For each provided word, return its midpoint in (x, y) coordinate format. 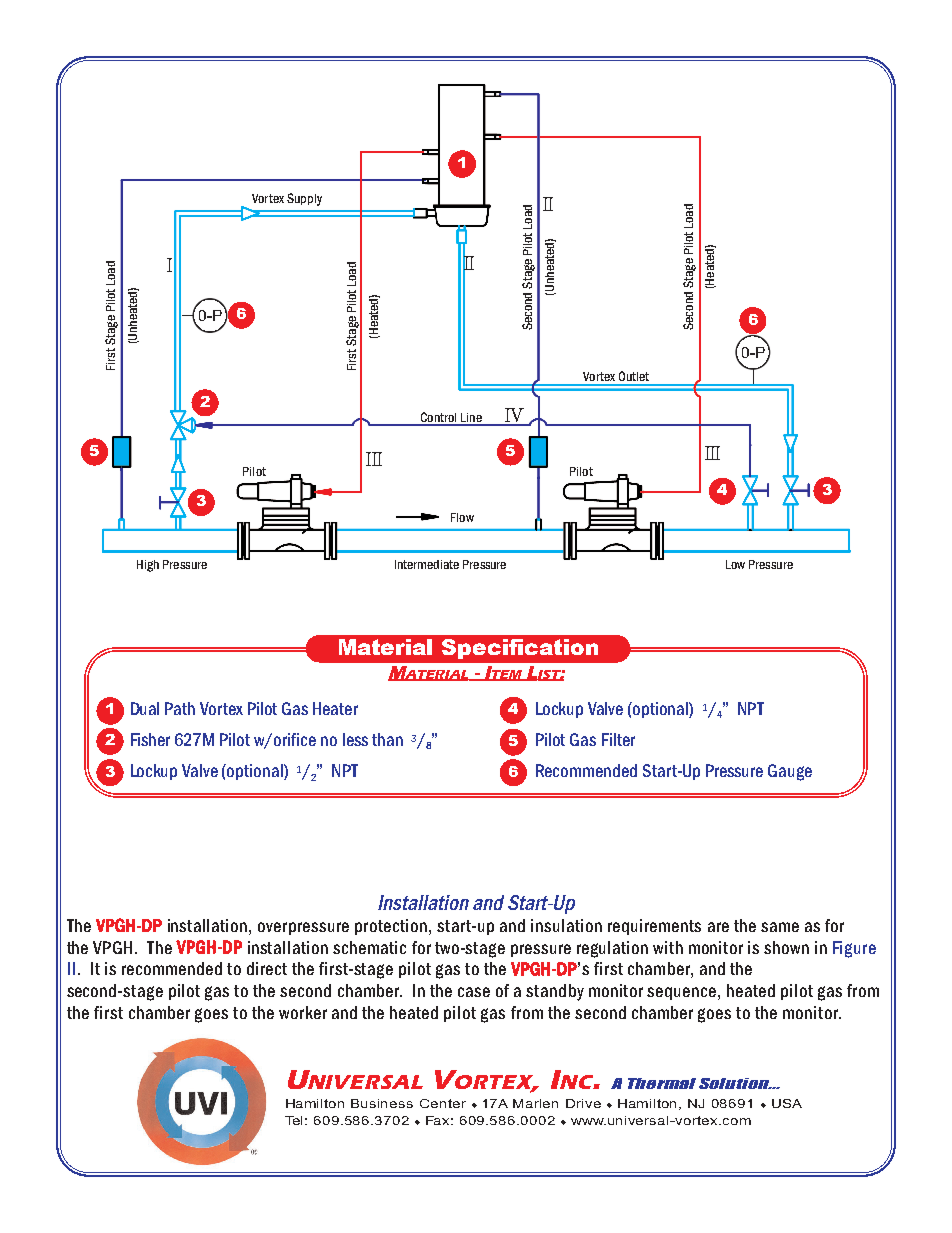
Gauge (790, 772)
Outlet (634, 376)
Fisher (150, 739)
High (148, 566)
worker (303, 1012)
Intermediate (427, 564)
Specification (520, 649)
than (387, 739)
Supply (304, 199)
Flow (462, 517)
